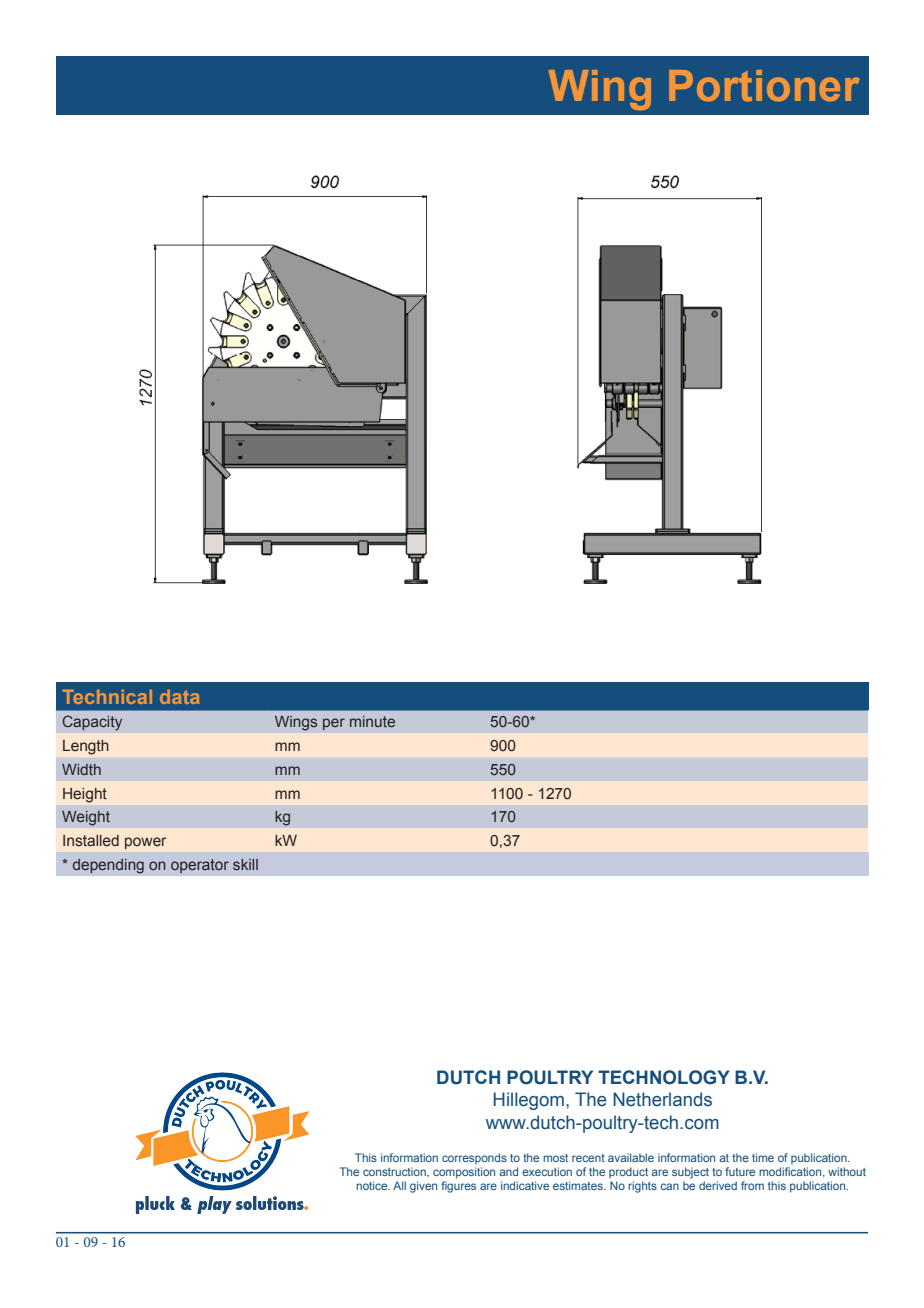 The image size is (924, 1308). I want to click on skill, so click(245, 864).
